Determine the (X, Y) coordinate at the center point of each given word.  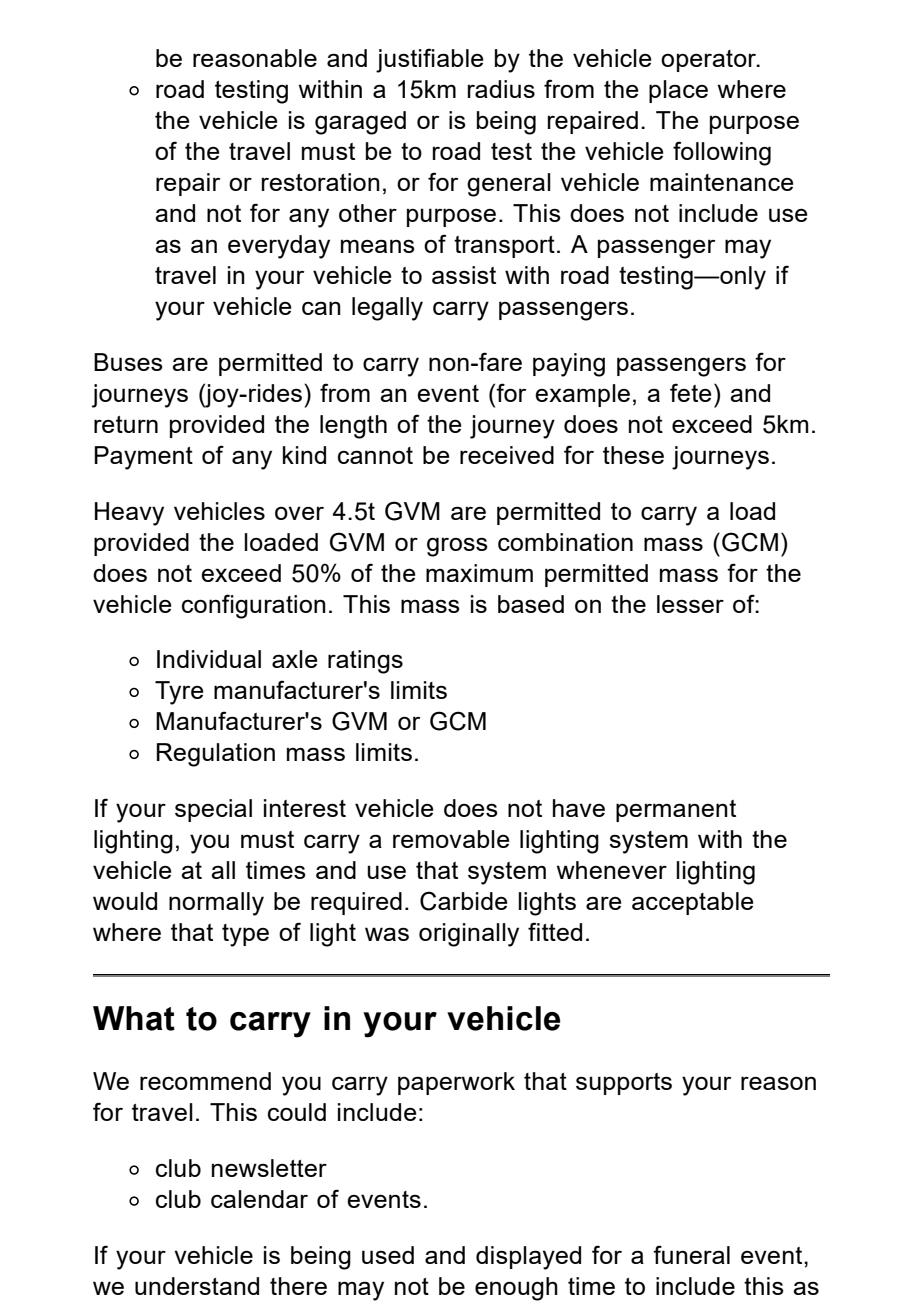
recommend (205, 1081)
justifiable (429, 60)
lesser (690, 604)
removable (451, 839)
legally (387, 309)
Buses (128, 362)
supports (624, 1084)
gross (457, 547)
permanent (676, 811)
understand (197, 1286)
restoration (321, 182)
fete (690, 392)
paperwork (456, 1083)
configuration (254, 606)
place (678, 91)
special (213, 810)
